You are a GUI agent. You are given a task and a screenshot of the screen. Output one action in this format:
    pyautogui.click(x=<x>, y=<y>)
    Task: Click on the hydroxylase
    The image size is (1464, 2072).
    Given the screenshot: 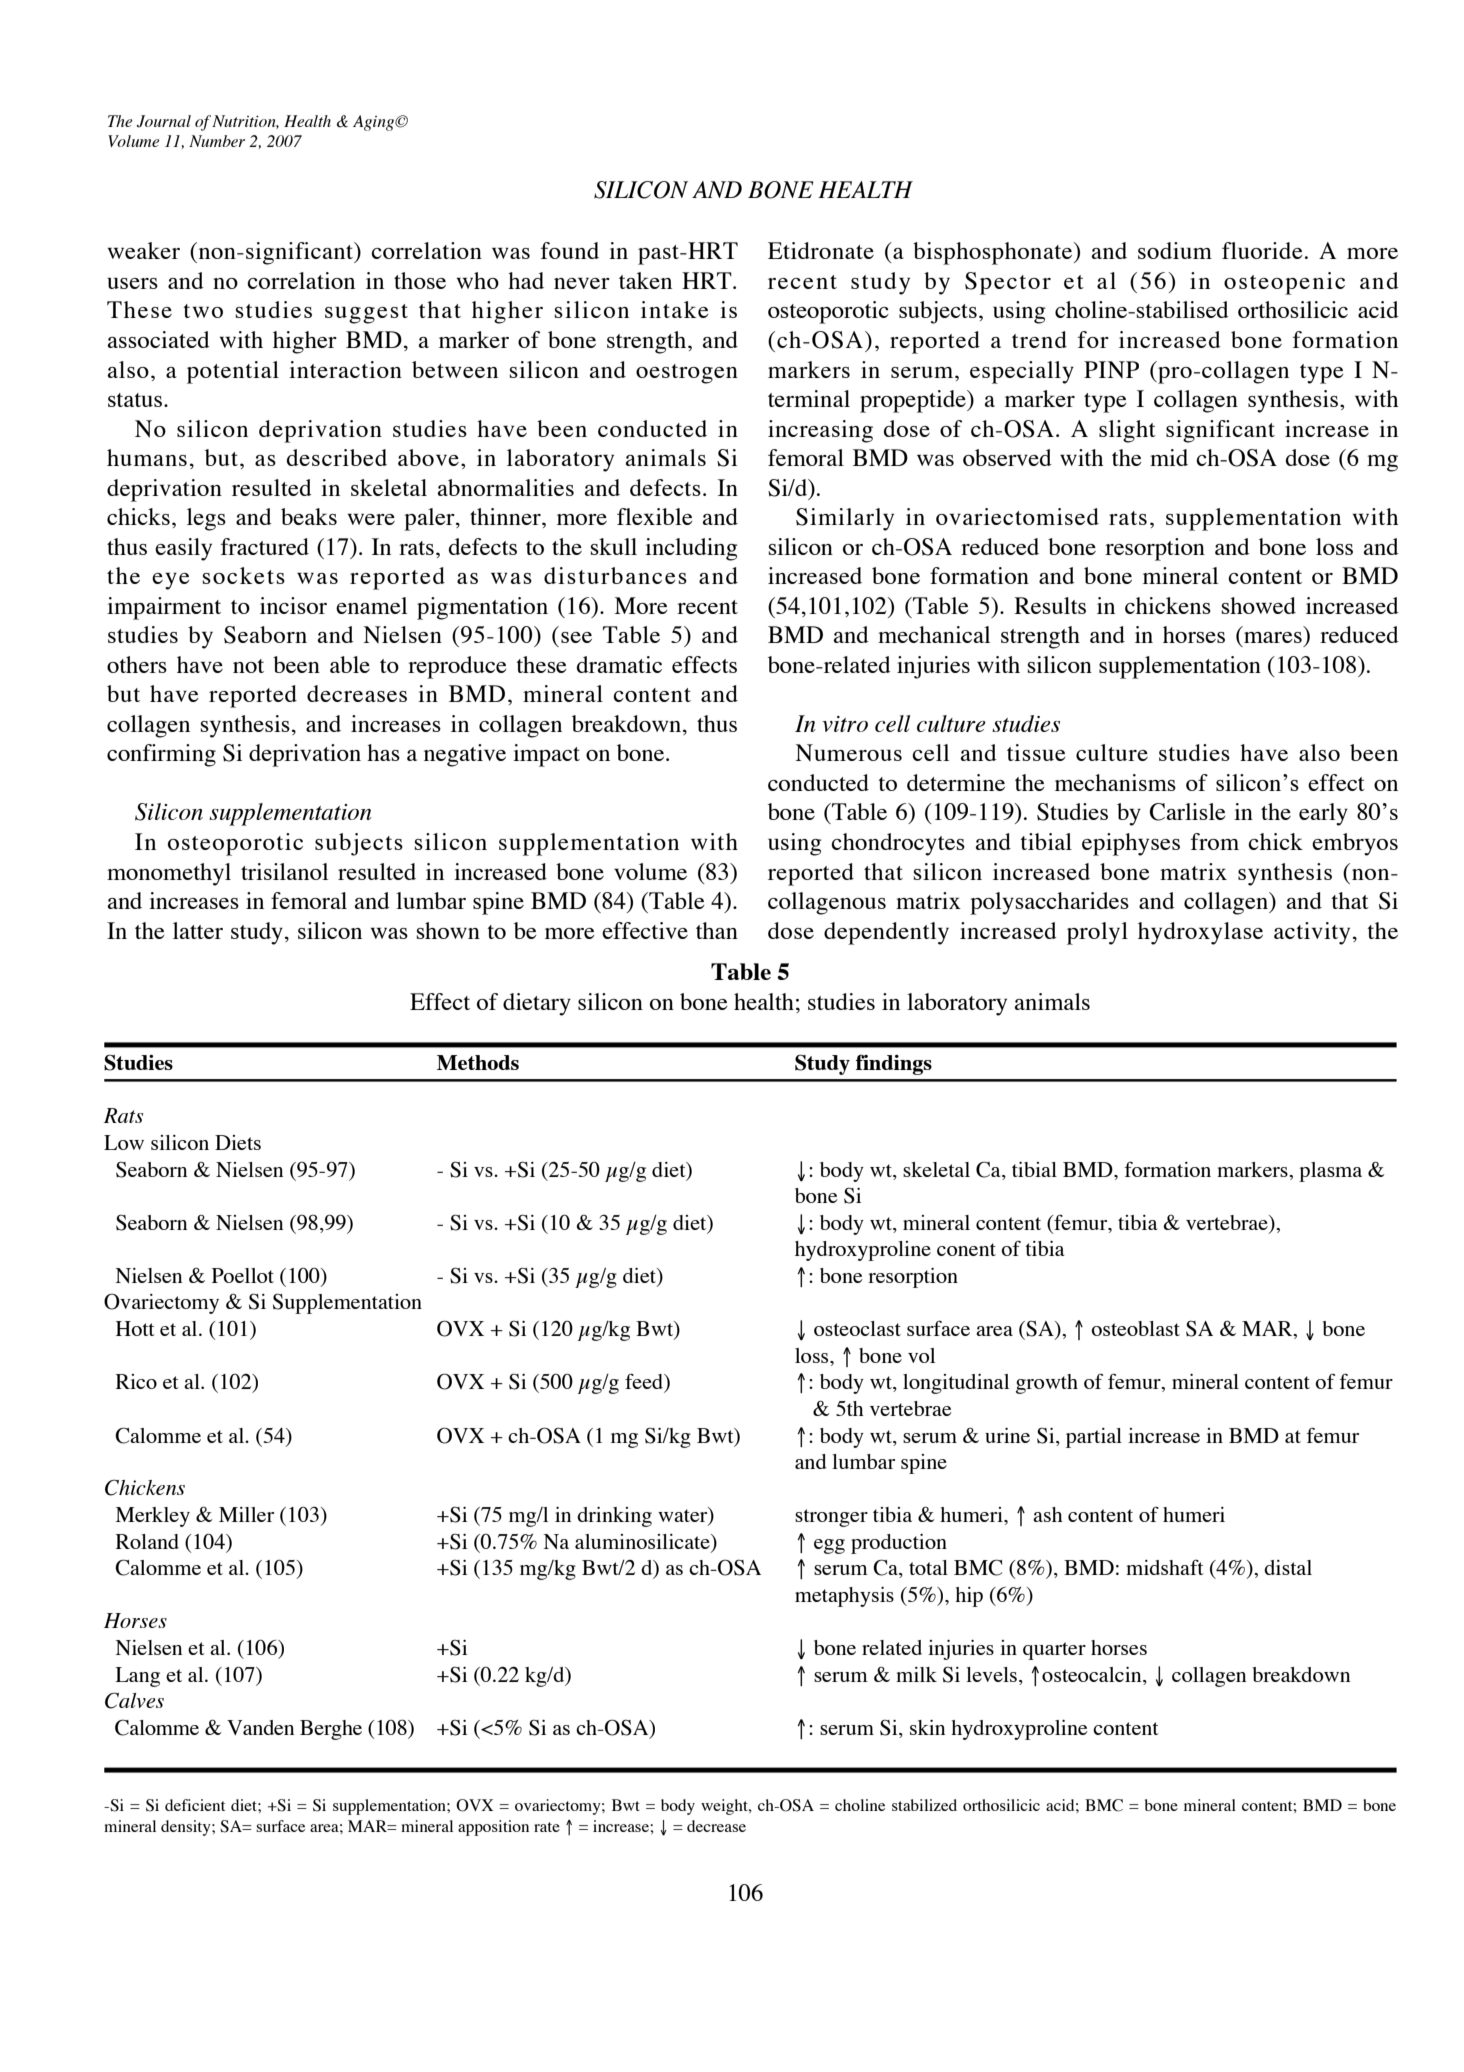 What is the action you would take?
    pyautogui.click(x=1200, y=933)
